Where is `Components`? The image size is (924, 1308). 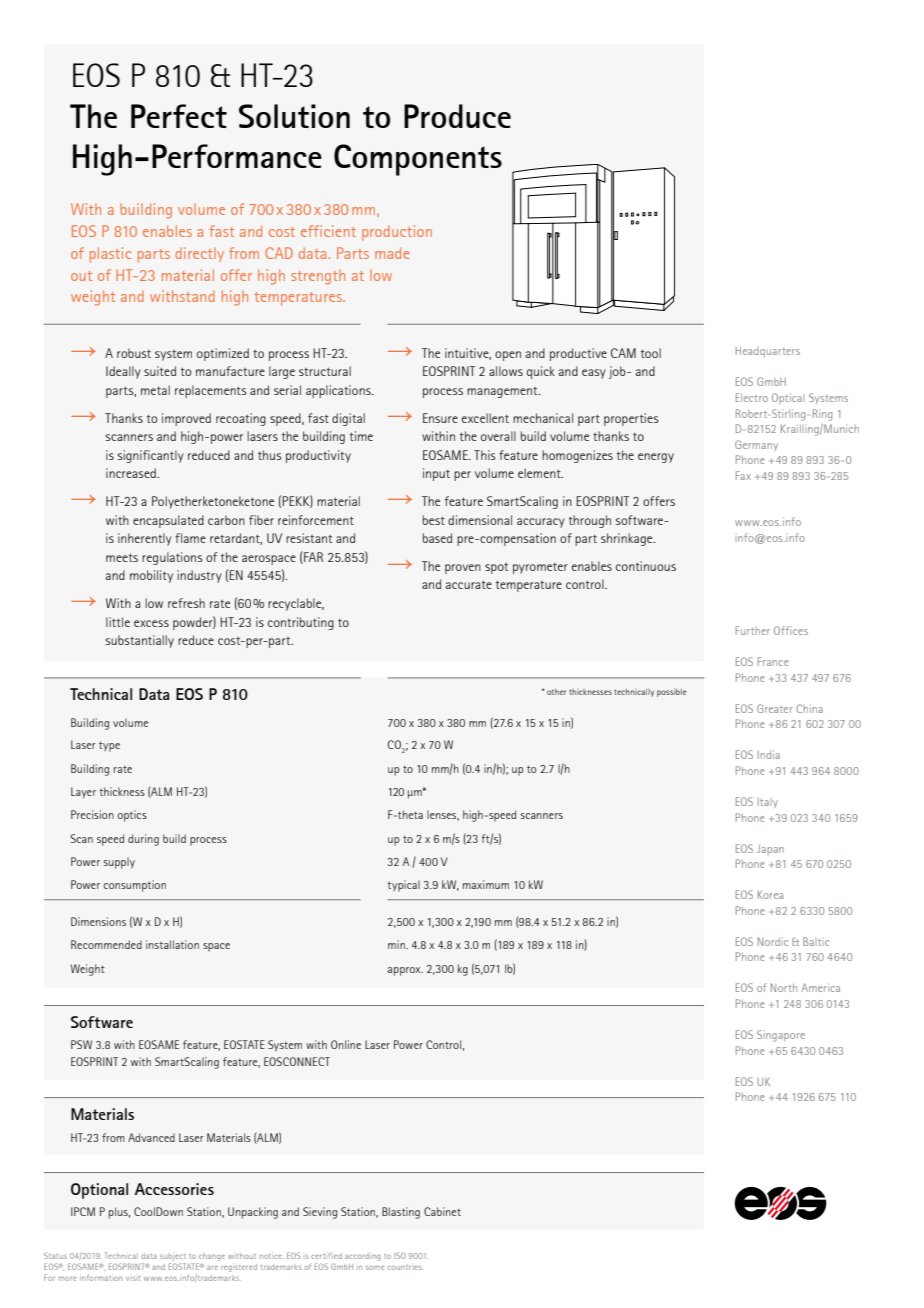
Components is located at coordinates (418, 160).
